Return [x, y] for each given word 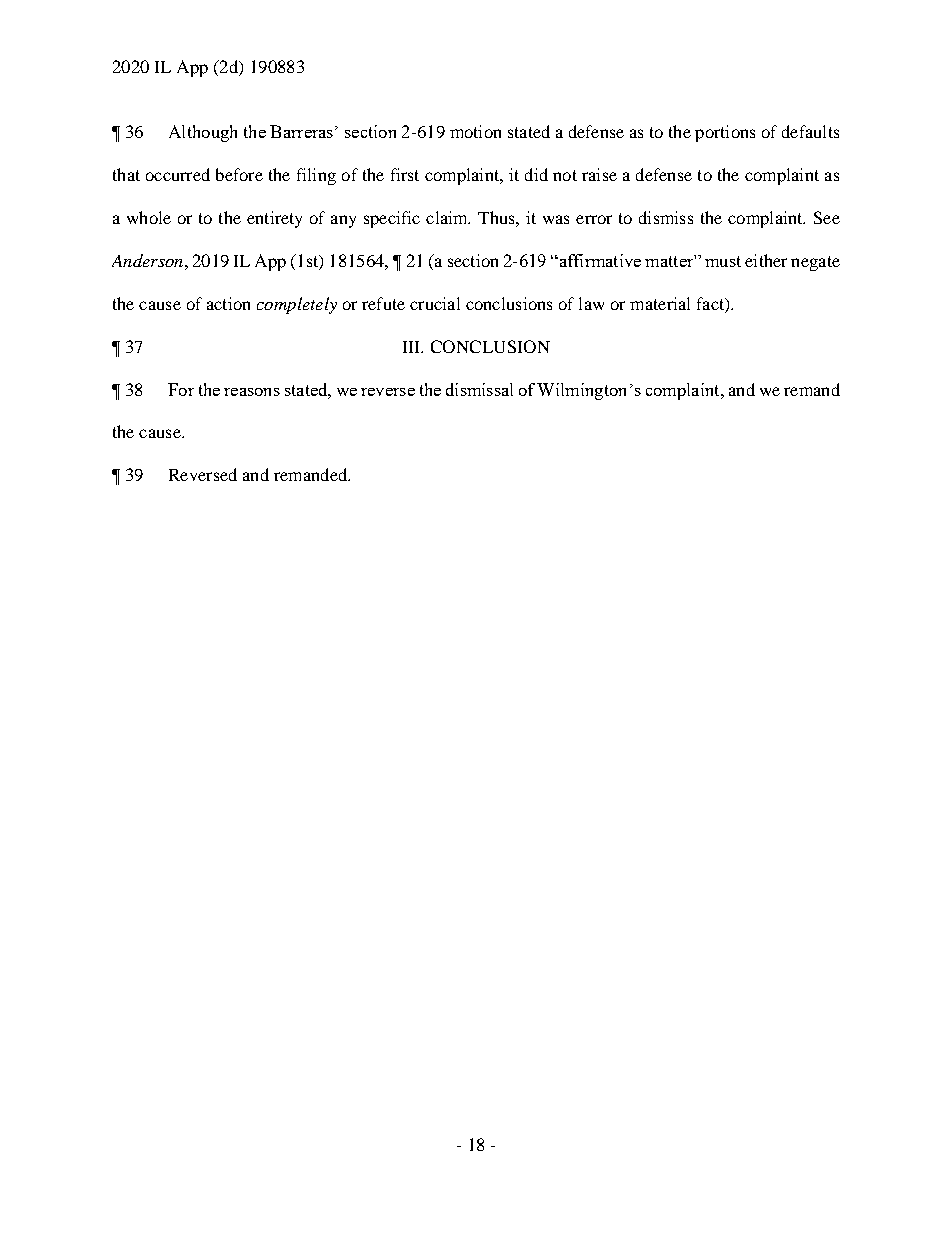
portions [725, 133]
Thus [497, 217]
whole [149, 217]
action [228, 303]
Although [203, 133]
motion [475, 131]
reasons [252, 392]
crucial [435, 303]
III [413, 347]
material [660, 303]
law [591, 303]
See [827, 217]
